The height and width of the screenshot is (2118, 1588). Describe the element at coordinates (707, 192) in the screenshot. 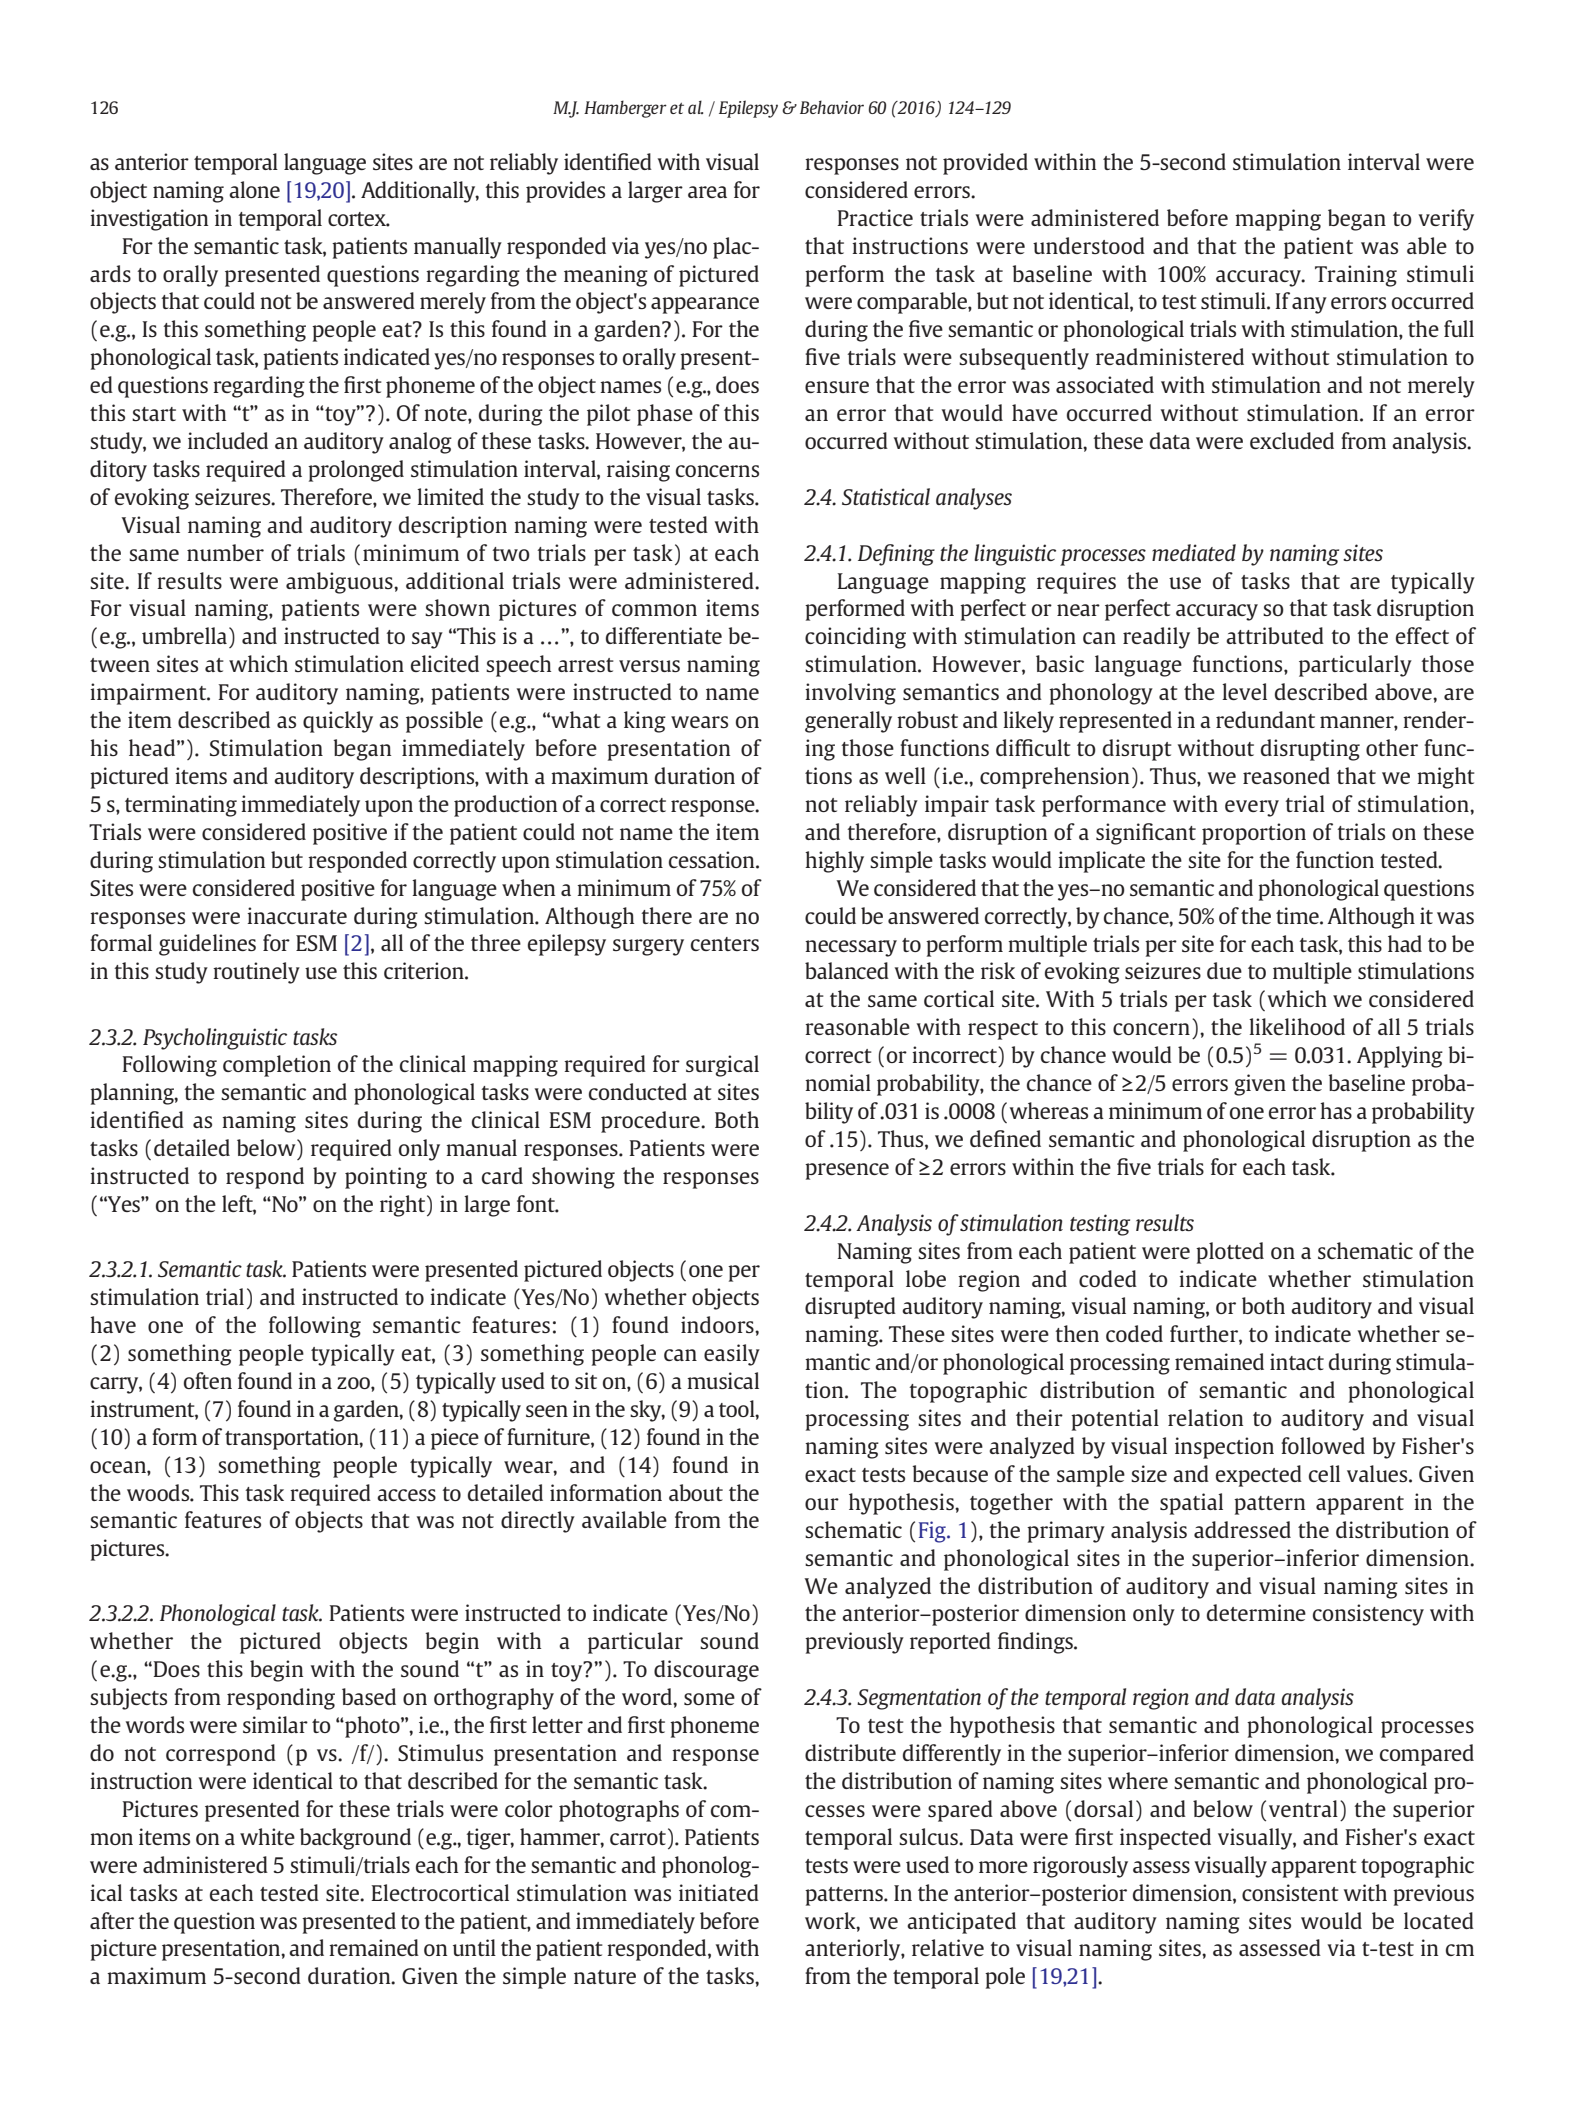

I see `area` at that location.
